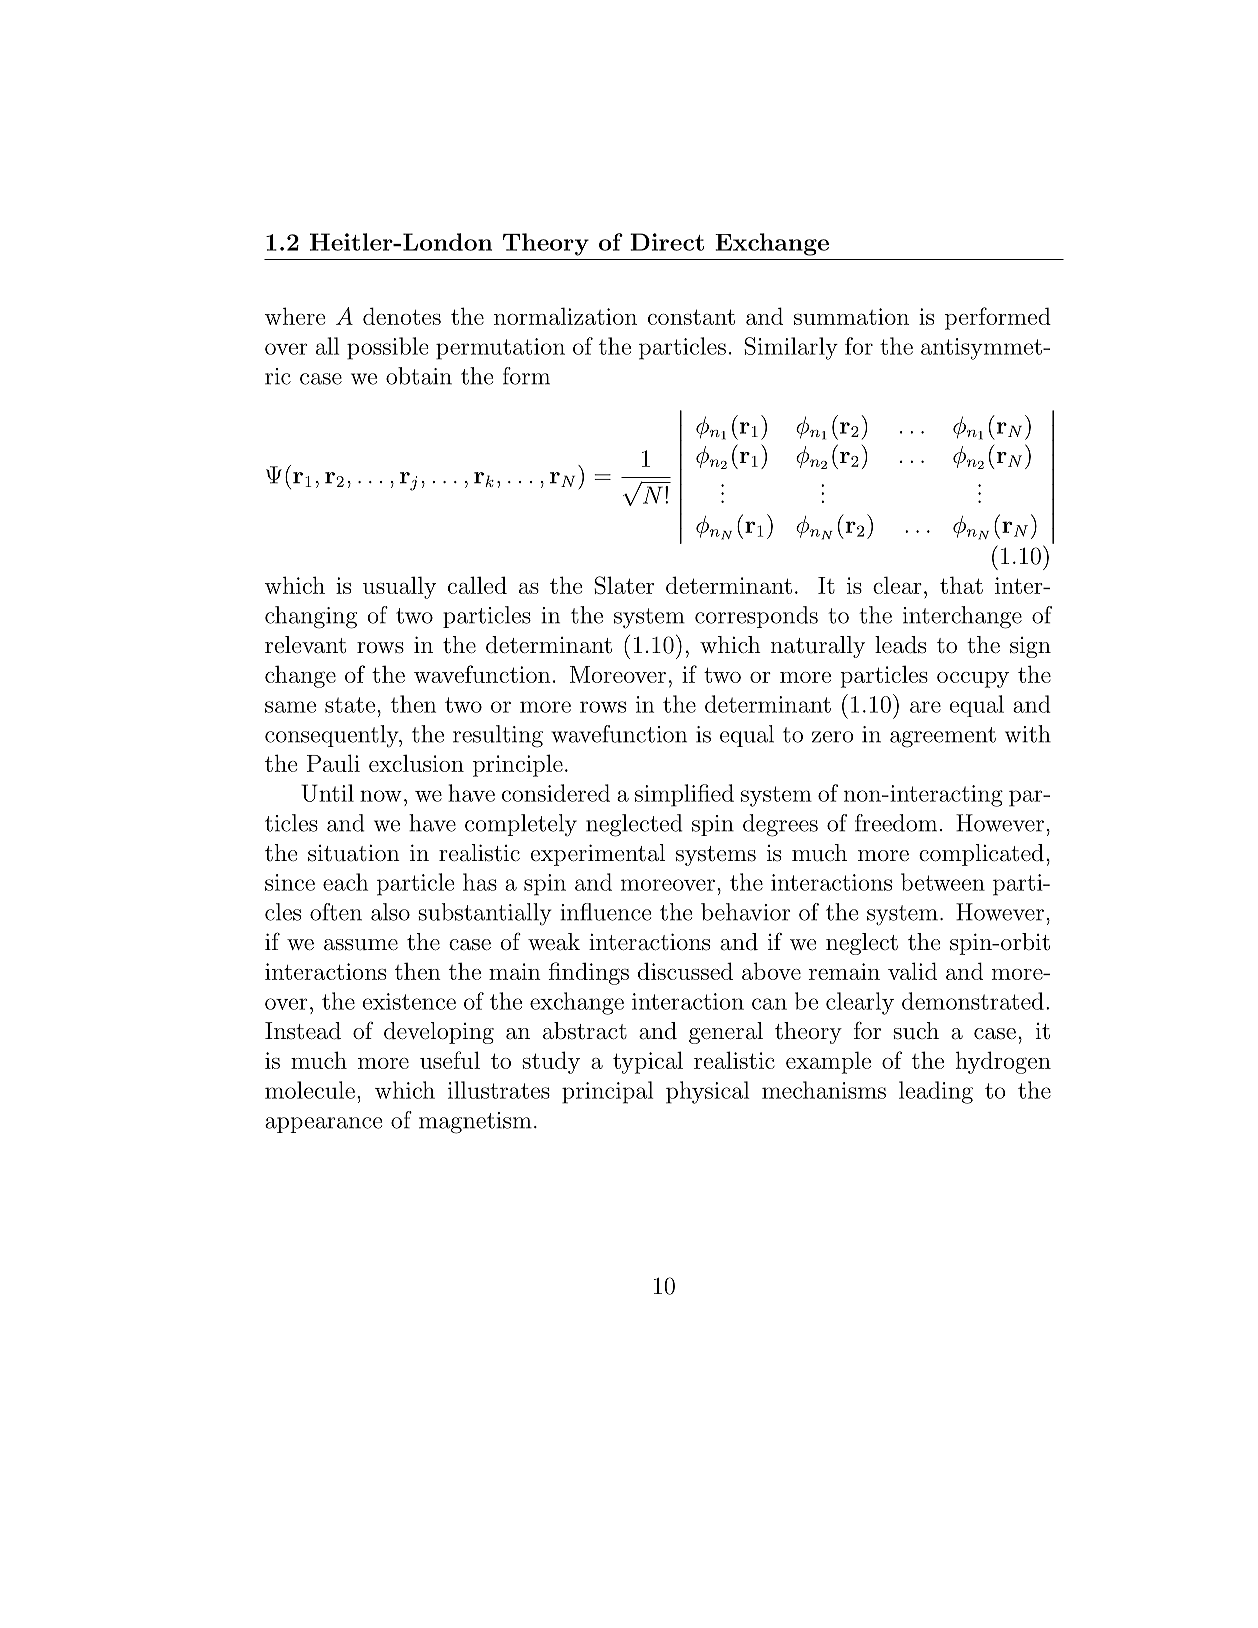 Image resolution: width=1258 pixels, height=1628 pixels. I want to click on summation, so click(851, 316).
